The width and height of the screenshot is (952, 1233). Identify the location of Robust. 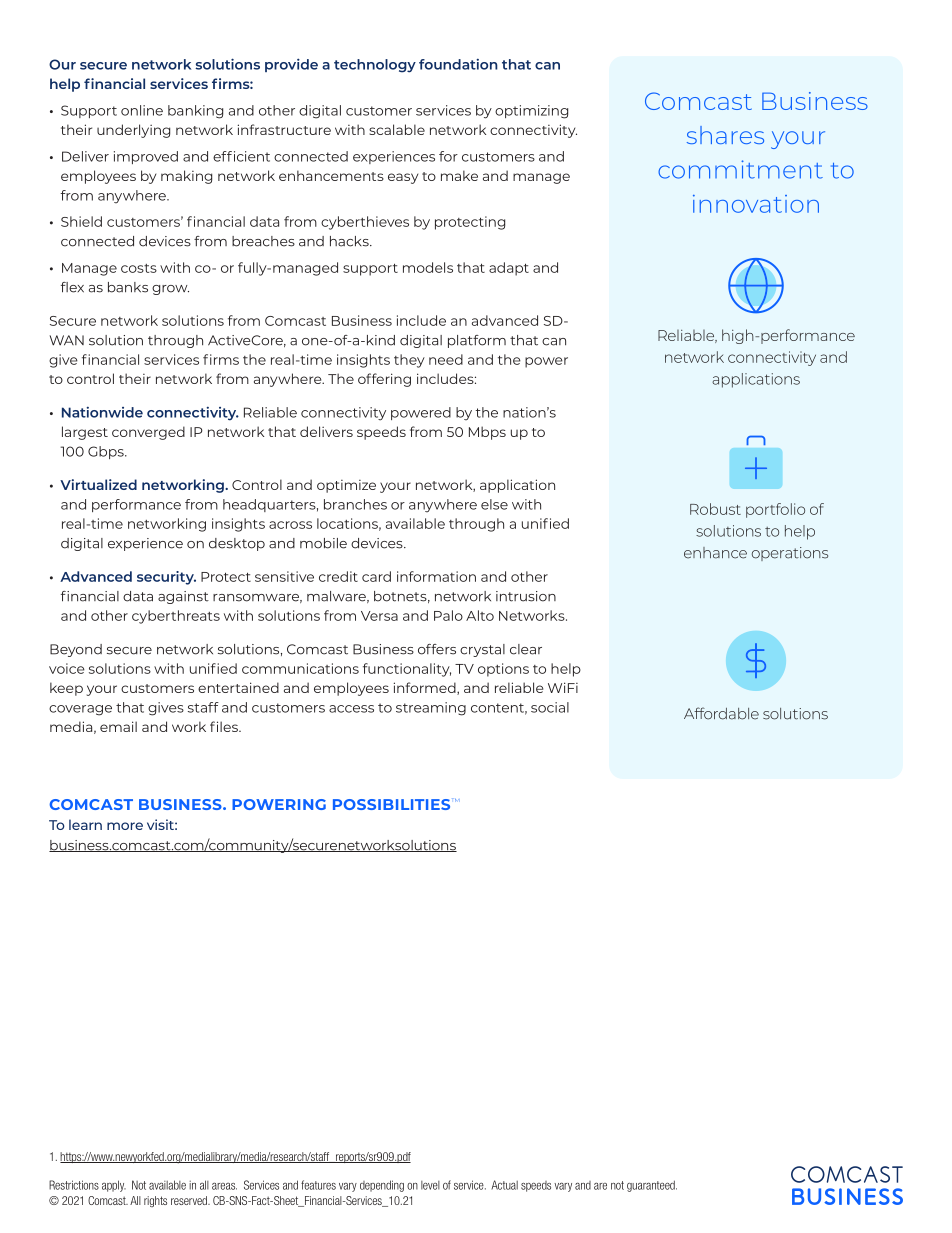
(715, 509).
